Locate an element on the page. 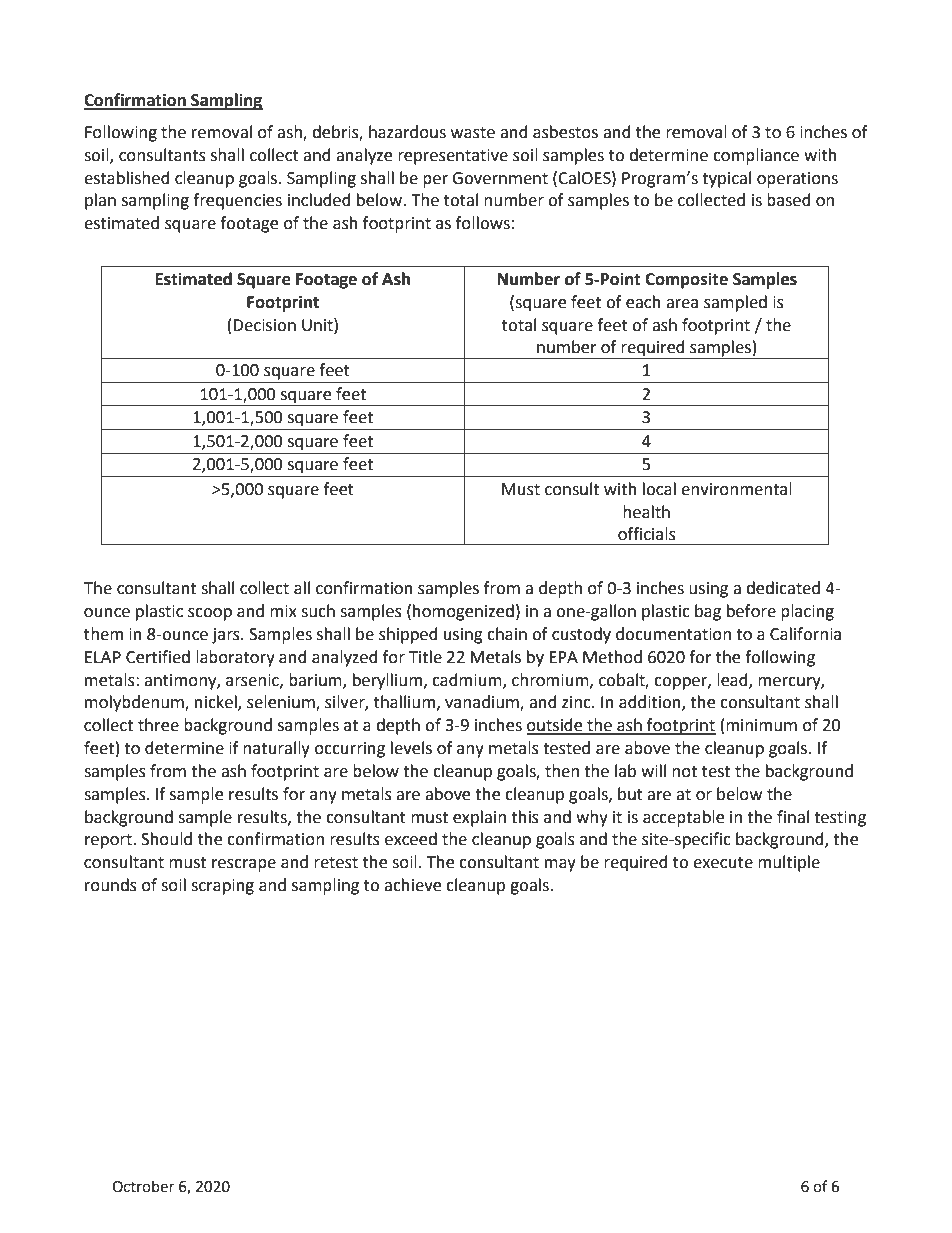 Image resolution: width=952 pixels, height=1233 pixels. achieve is located at coordinates (412, 885).
